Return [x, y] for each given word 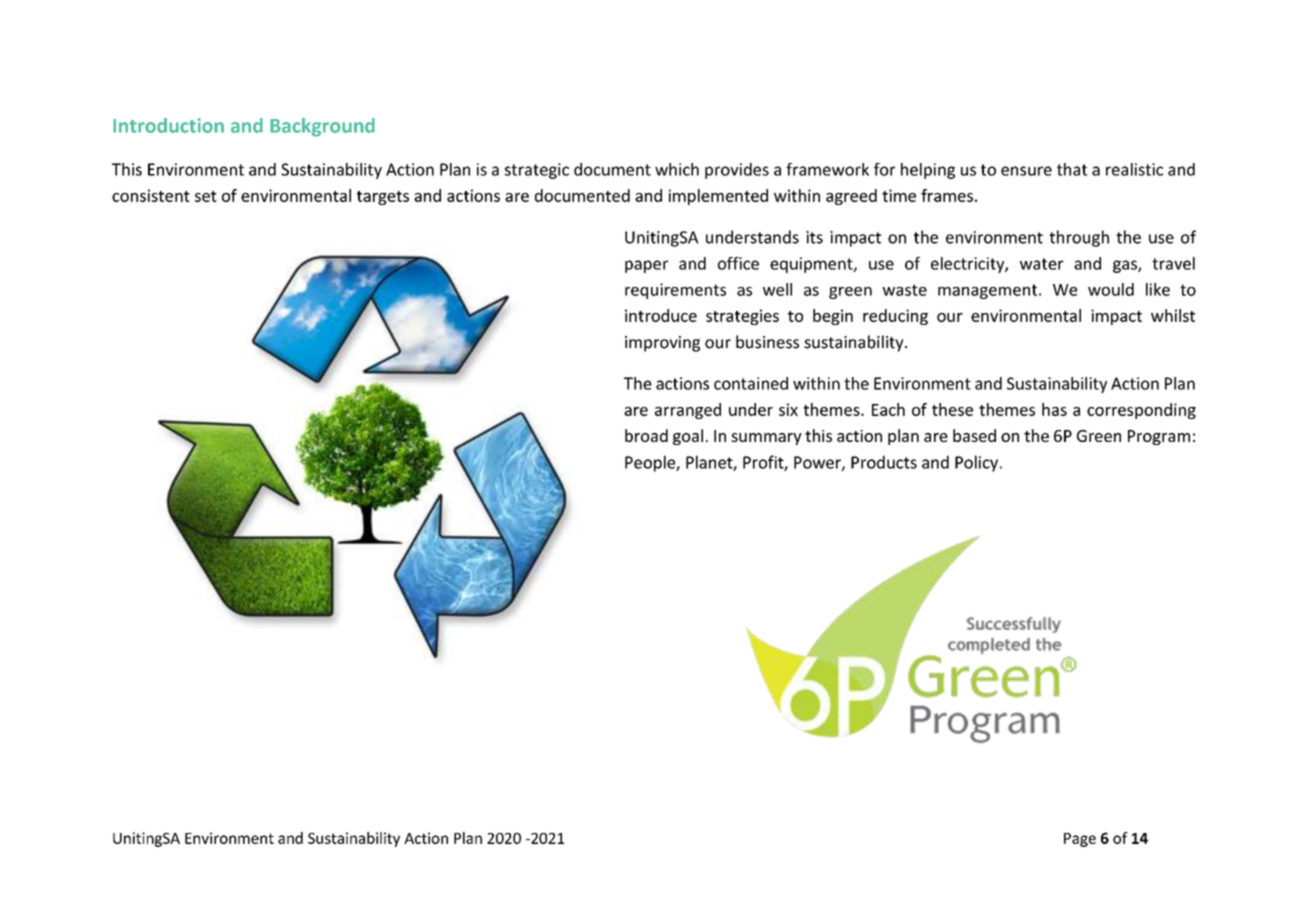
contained [751, 383]
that [1072, 169]
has [1054, 409]
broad [646, 435]
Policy [976, 463]
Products [884, 462]
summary [766, 439]
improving [662, 344]
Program [1159, 437]
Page [1080, 840]
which [677, 169]
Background [322, 127]
